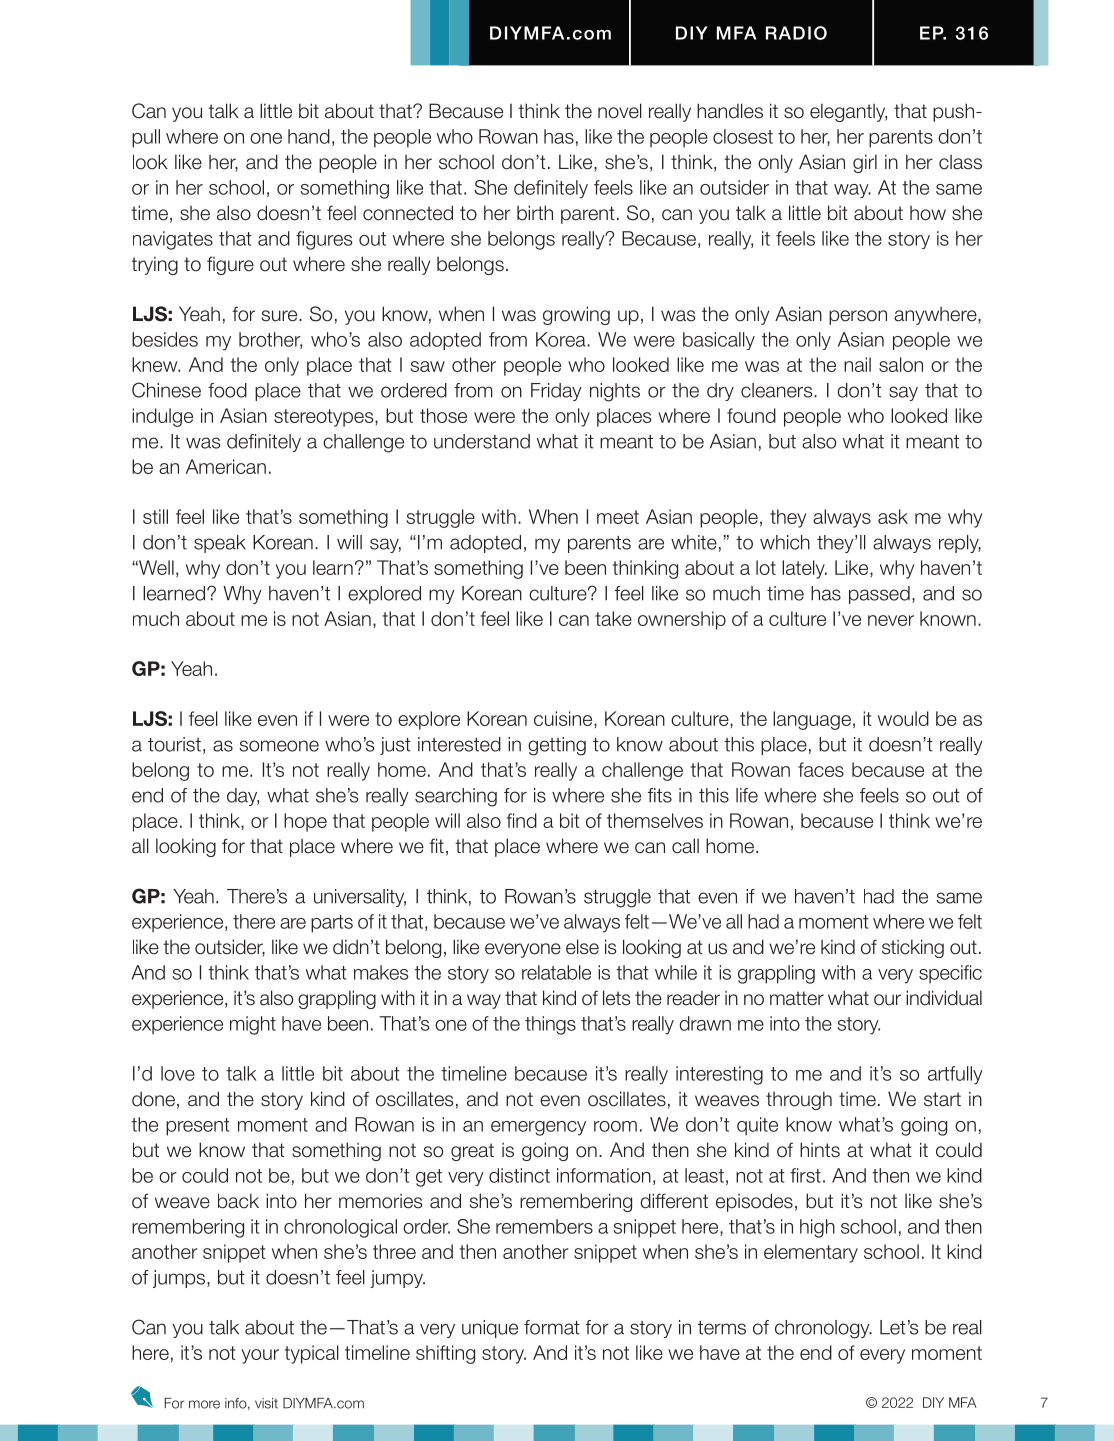 Image resolution: width=1114 pixels, height=1441 pixels. Describe the element at coordinates (227, 390) in the document. I see `food` at that location.
